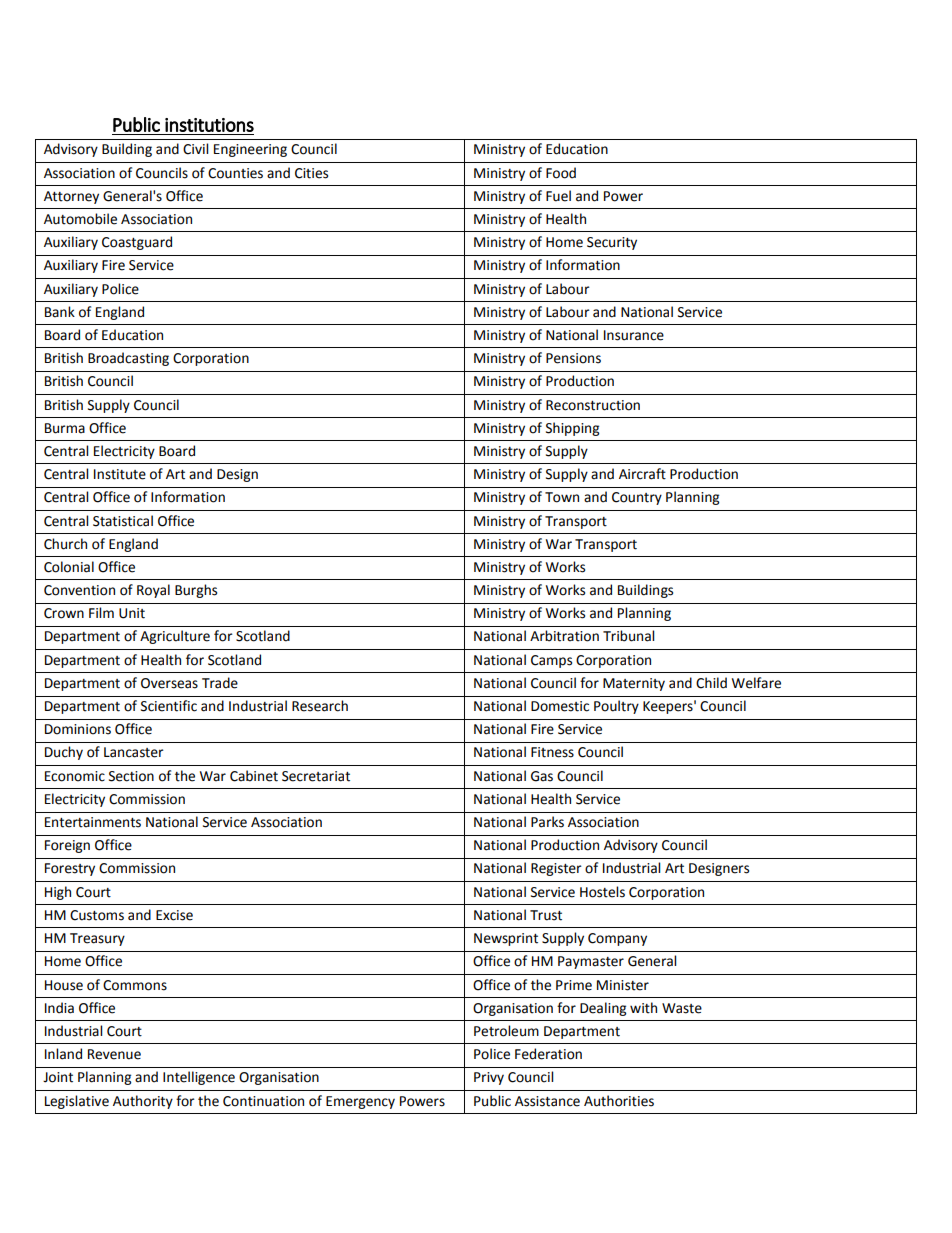  Describe the element at coordinates (628, 636) in the page. I see `Tribunal` at that location.
